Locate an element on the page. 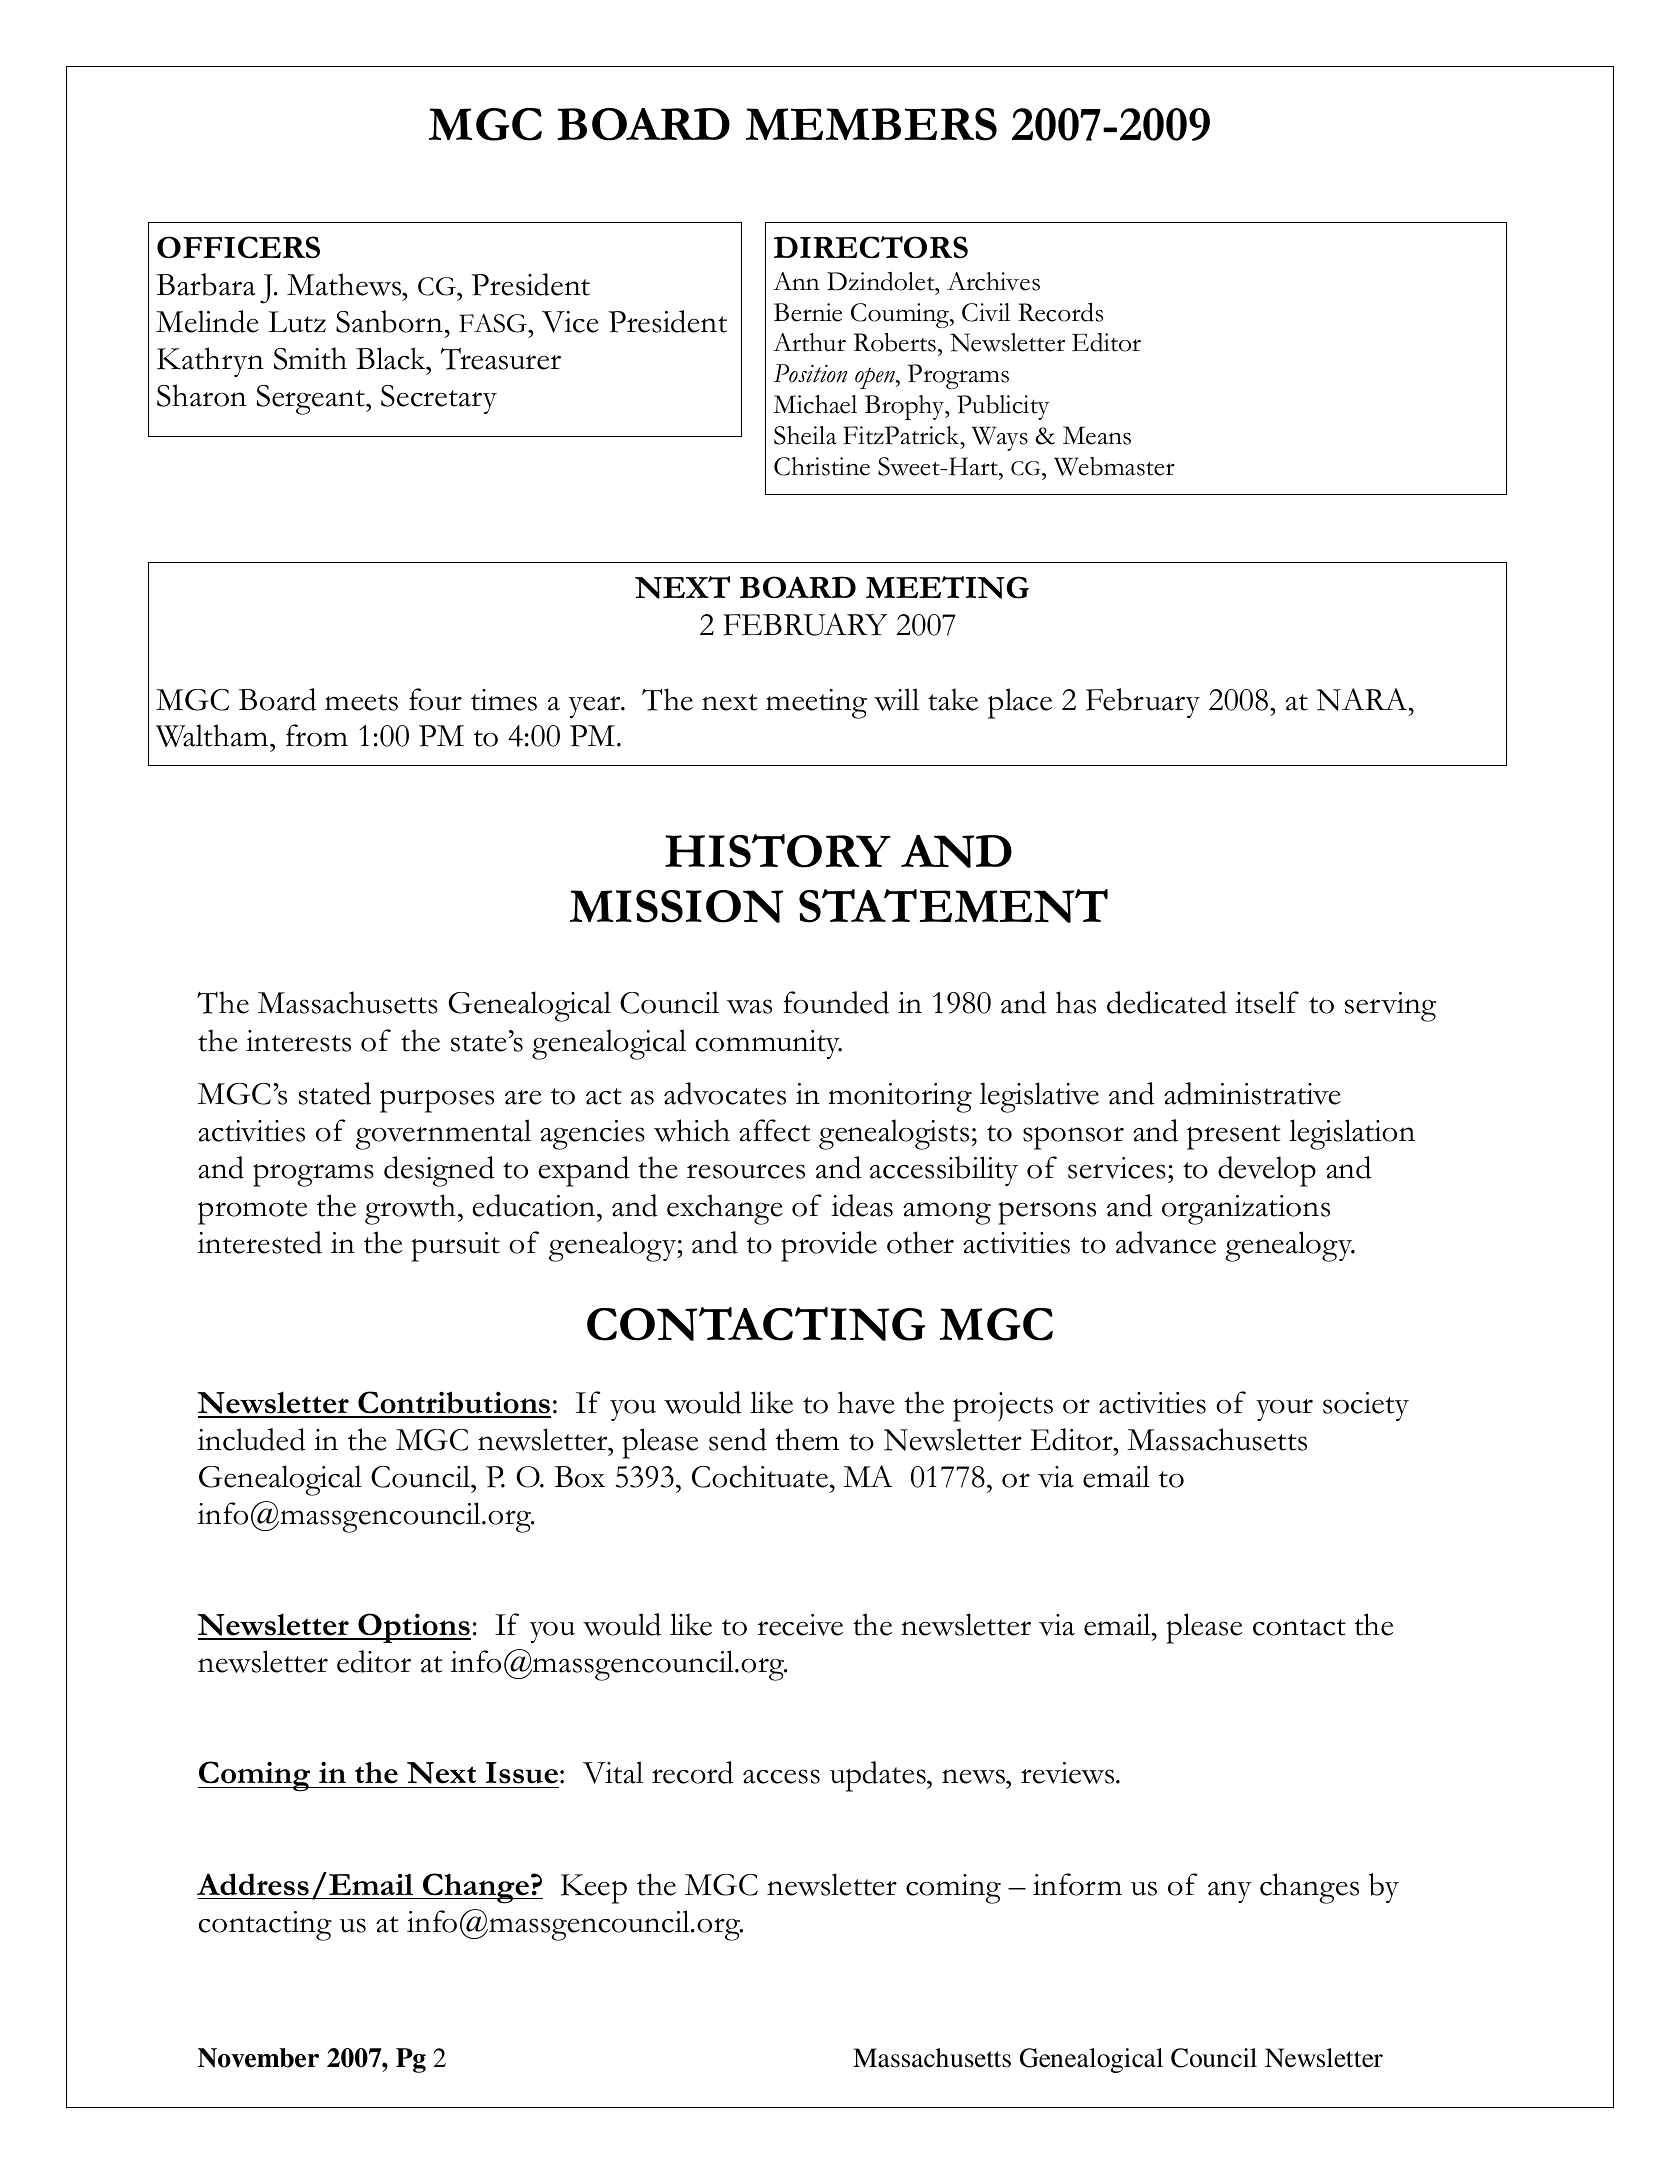  Keep is located at coordinates (594, 1889).
